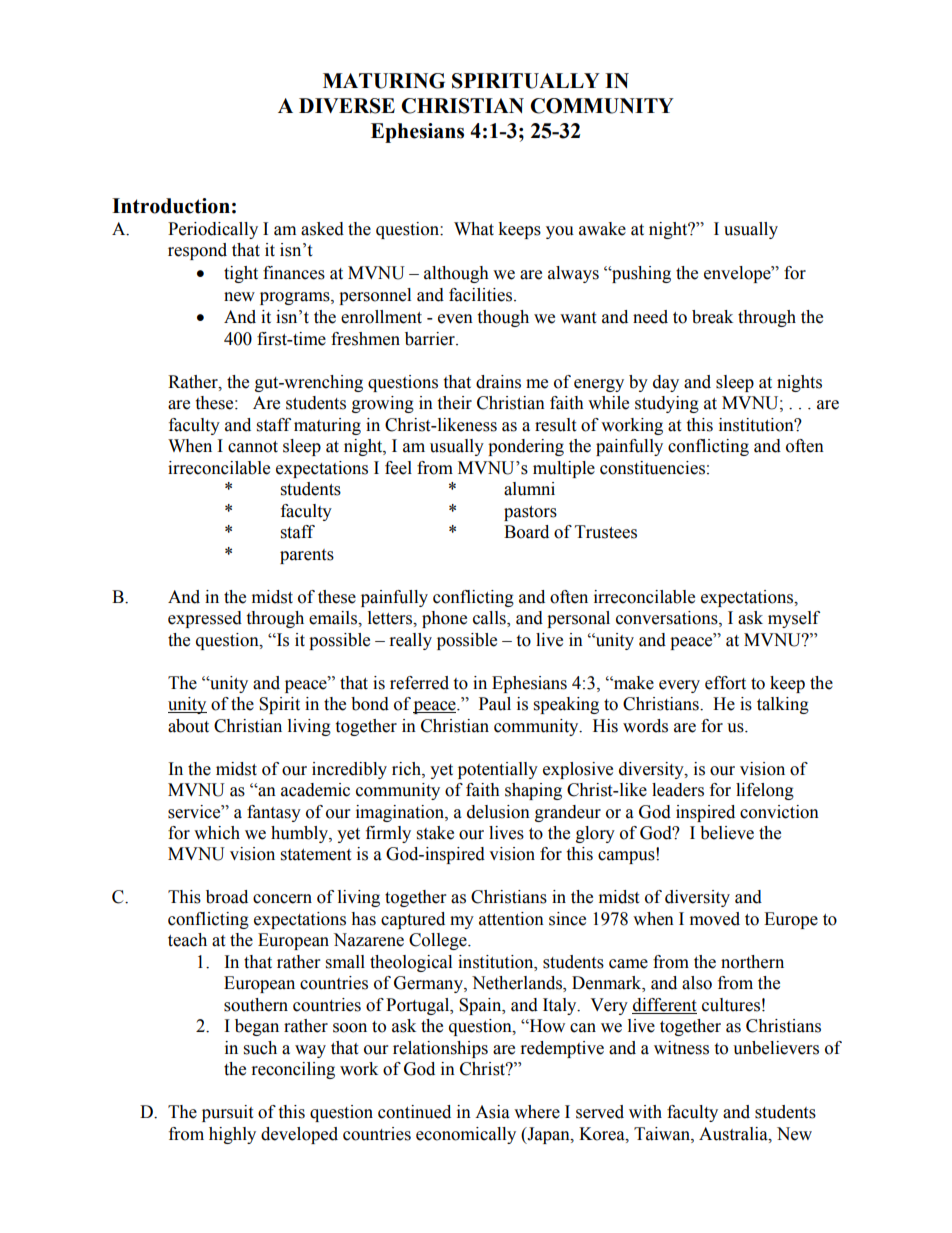 The width and height of the page is (952, 1233). Describe the element at coordinates (347, 106) in the page. I see `DIVERSE` at that location.
